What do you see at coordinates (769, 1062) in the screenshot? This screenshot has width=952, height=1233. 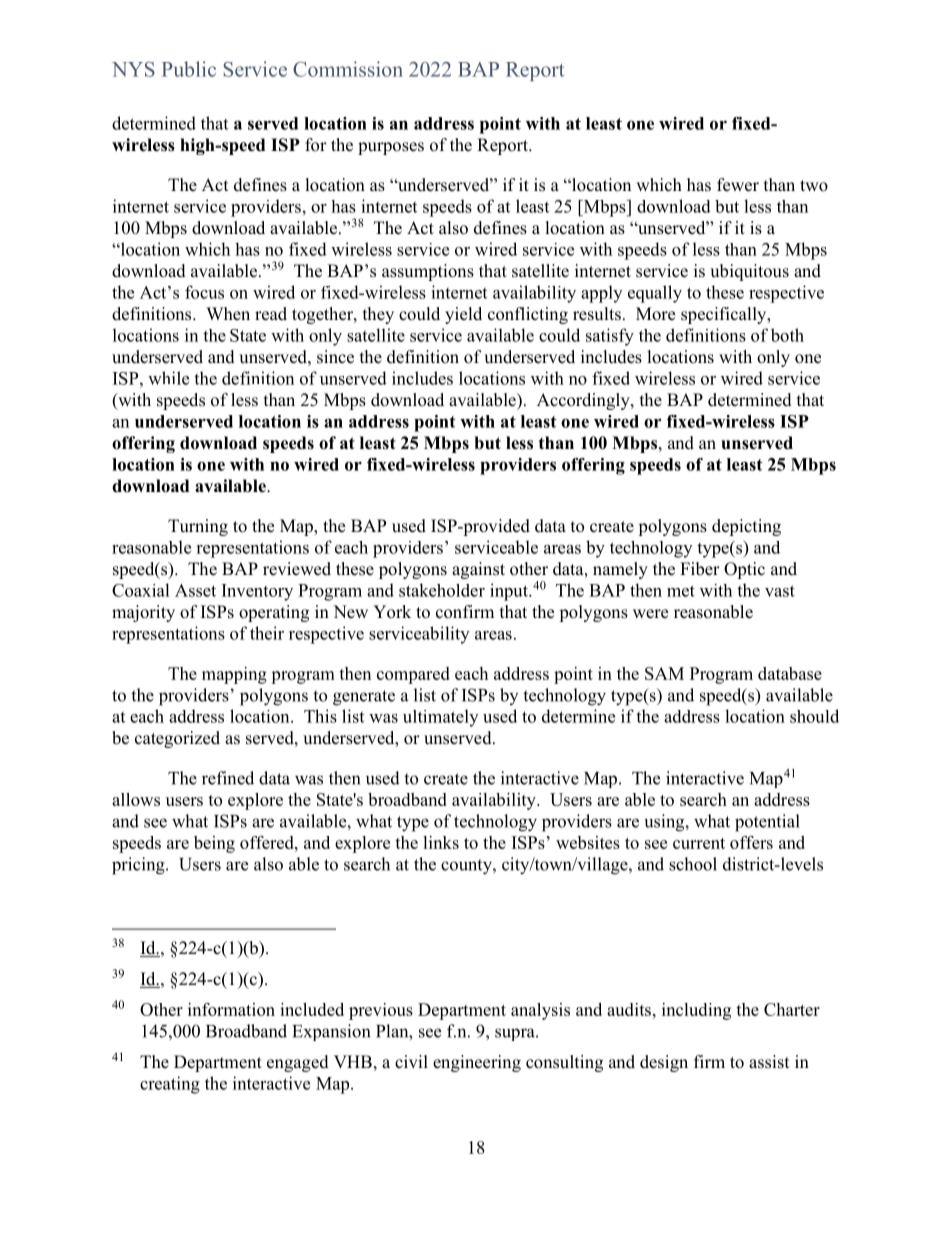 I see `assist` at bounding box center [769, 1062].
